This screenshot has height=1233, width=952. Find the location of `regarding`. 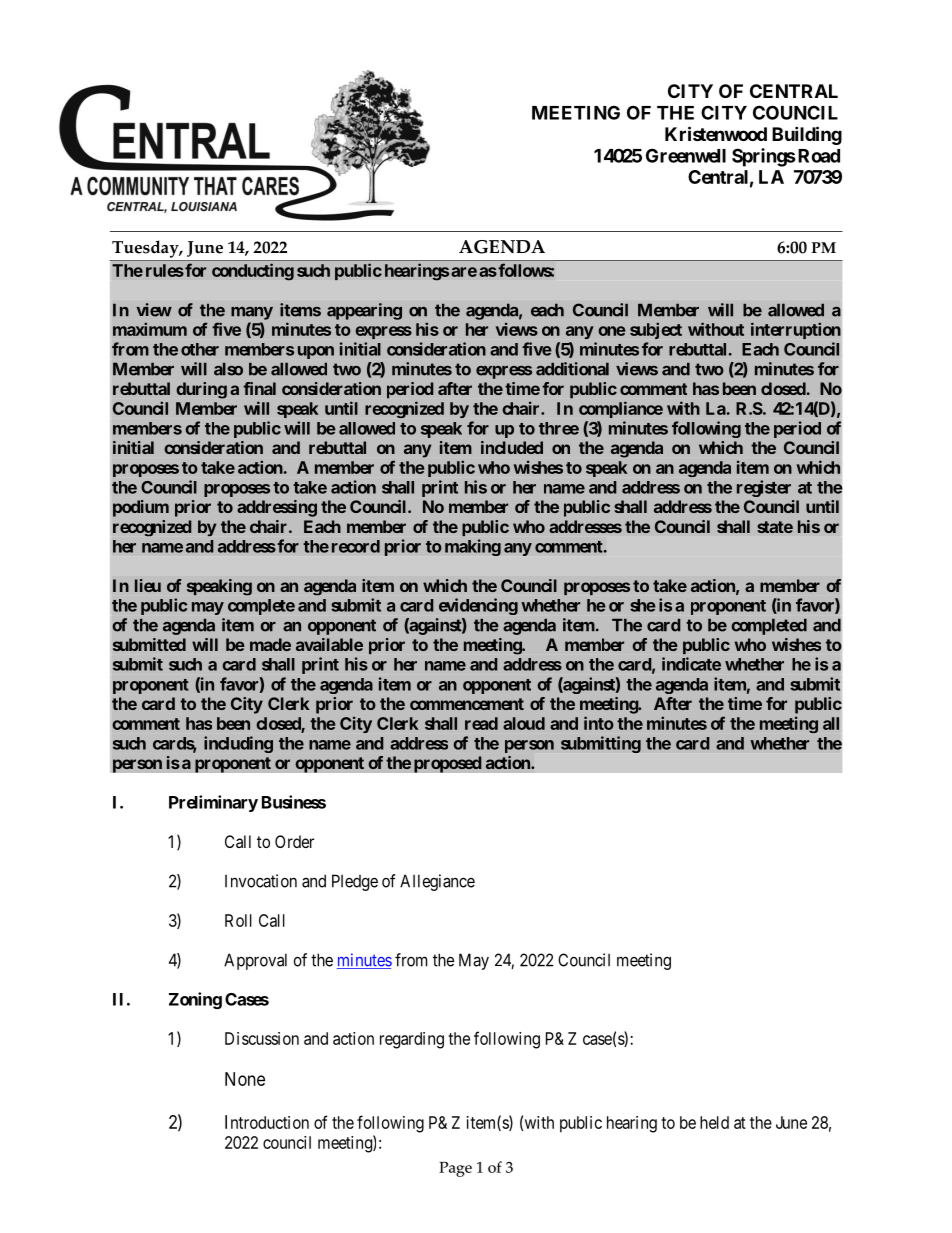

regarding is located at coordinates (412, 1040).
